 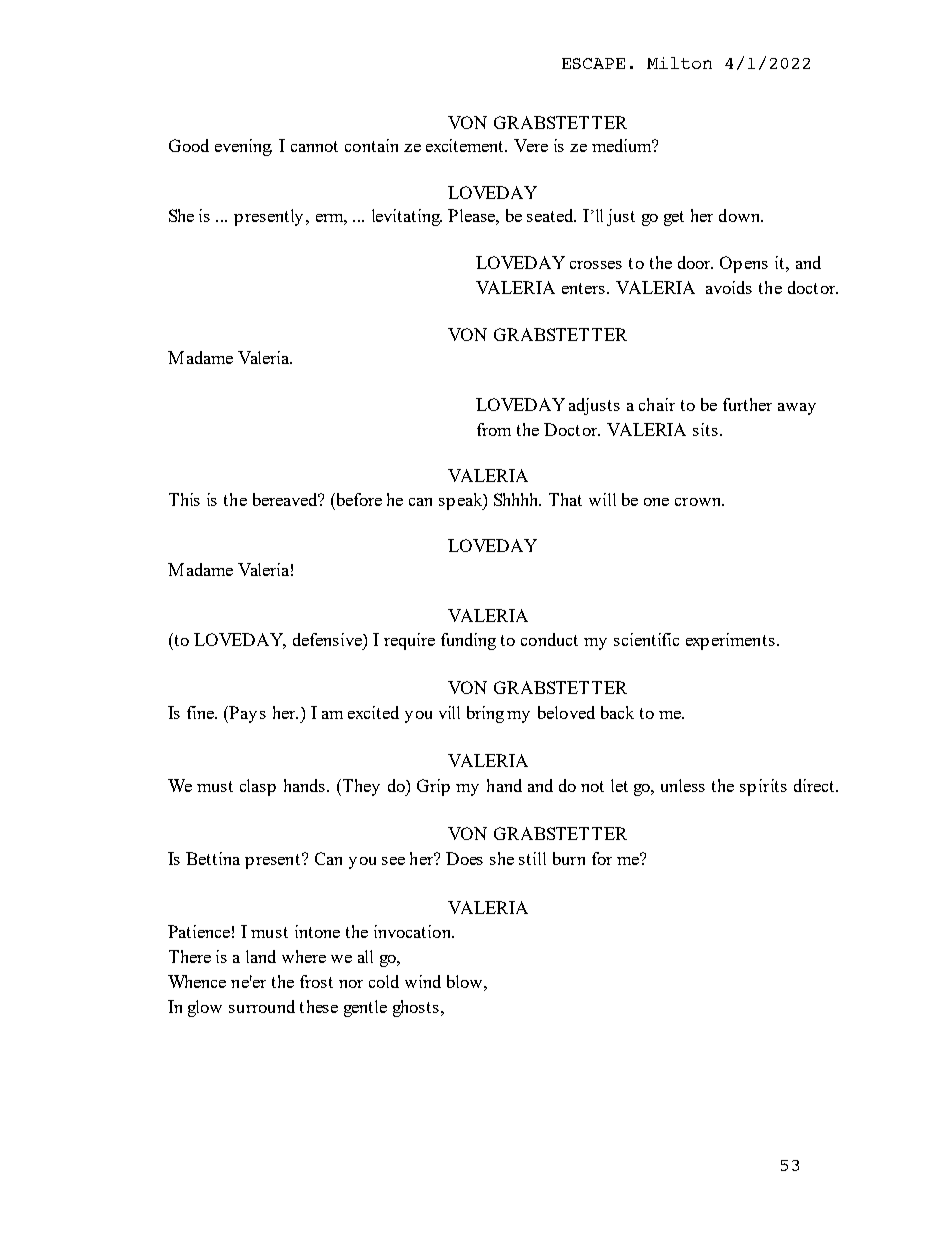 What do you see at coordinates (286, 499) in the page?
I see `bereaved` at bounding box center [286, 499].
